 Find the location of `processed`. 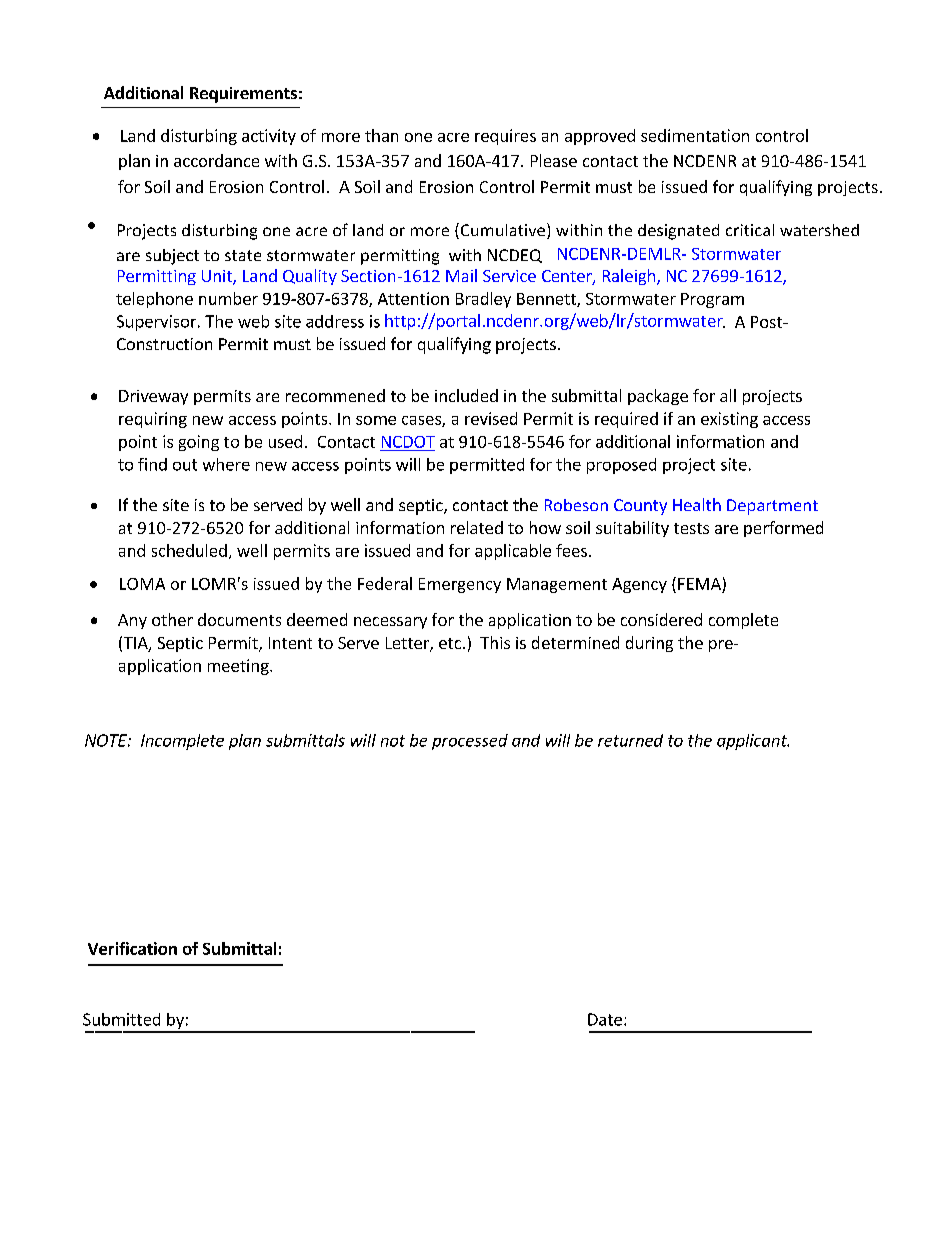

processed is located at coordinates (470, 742).
